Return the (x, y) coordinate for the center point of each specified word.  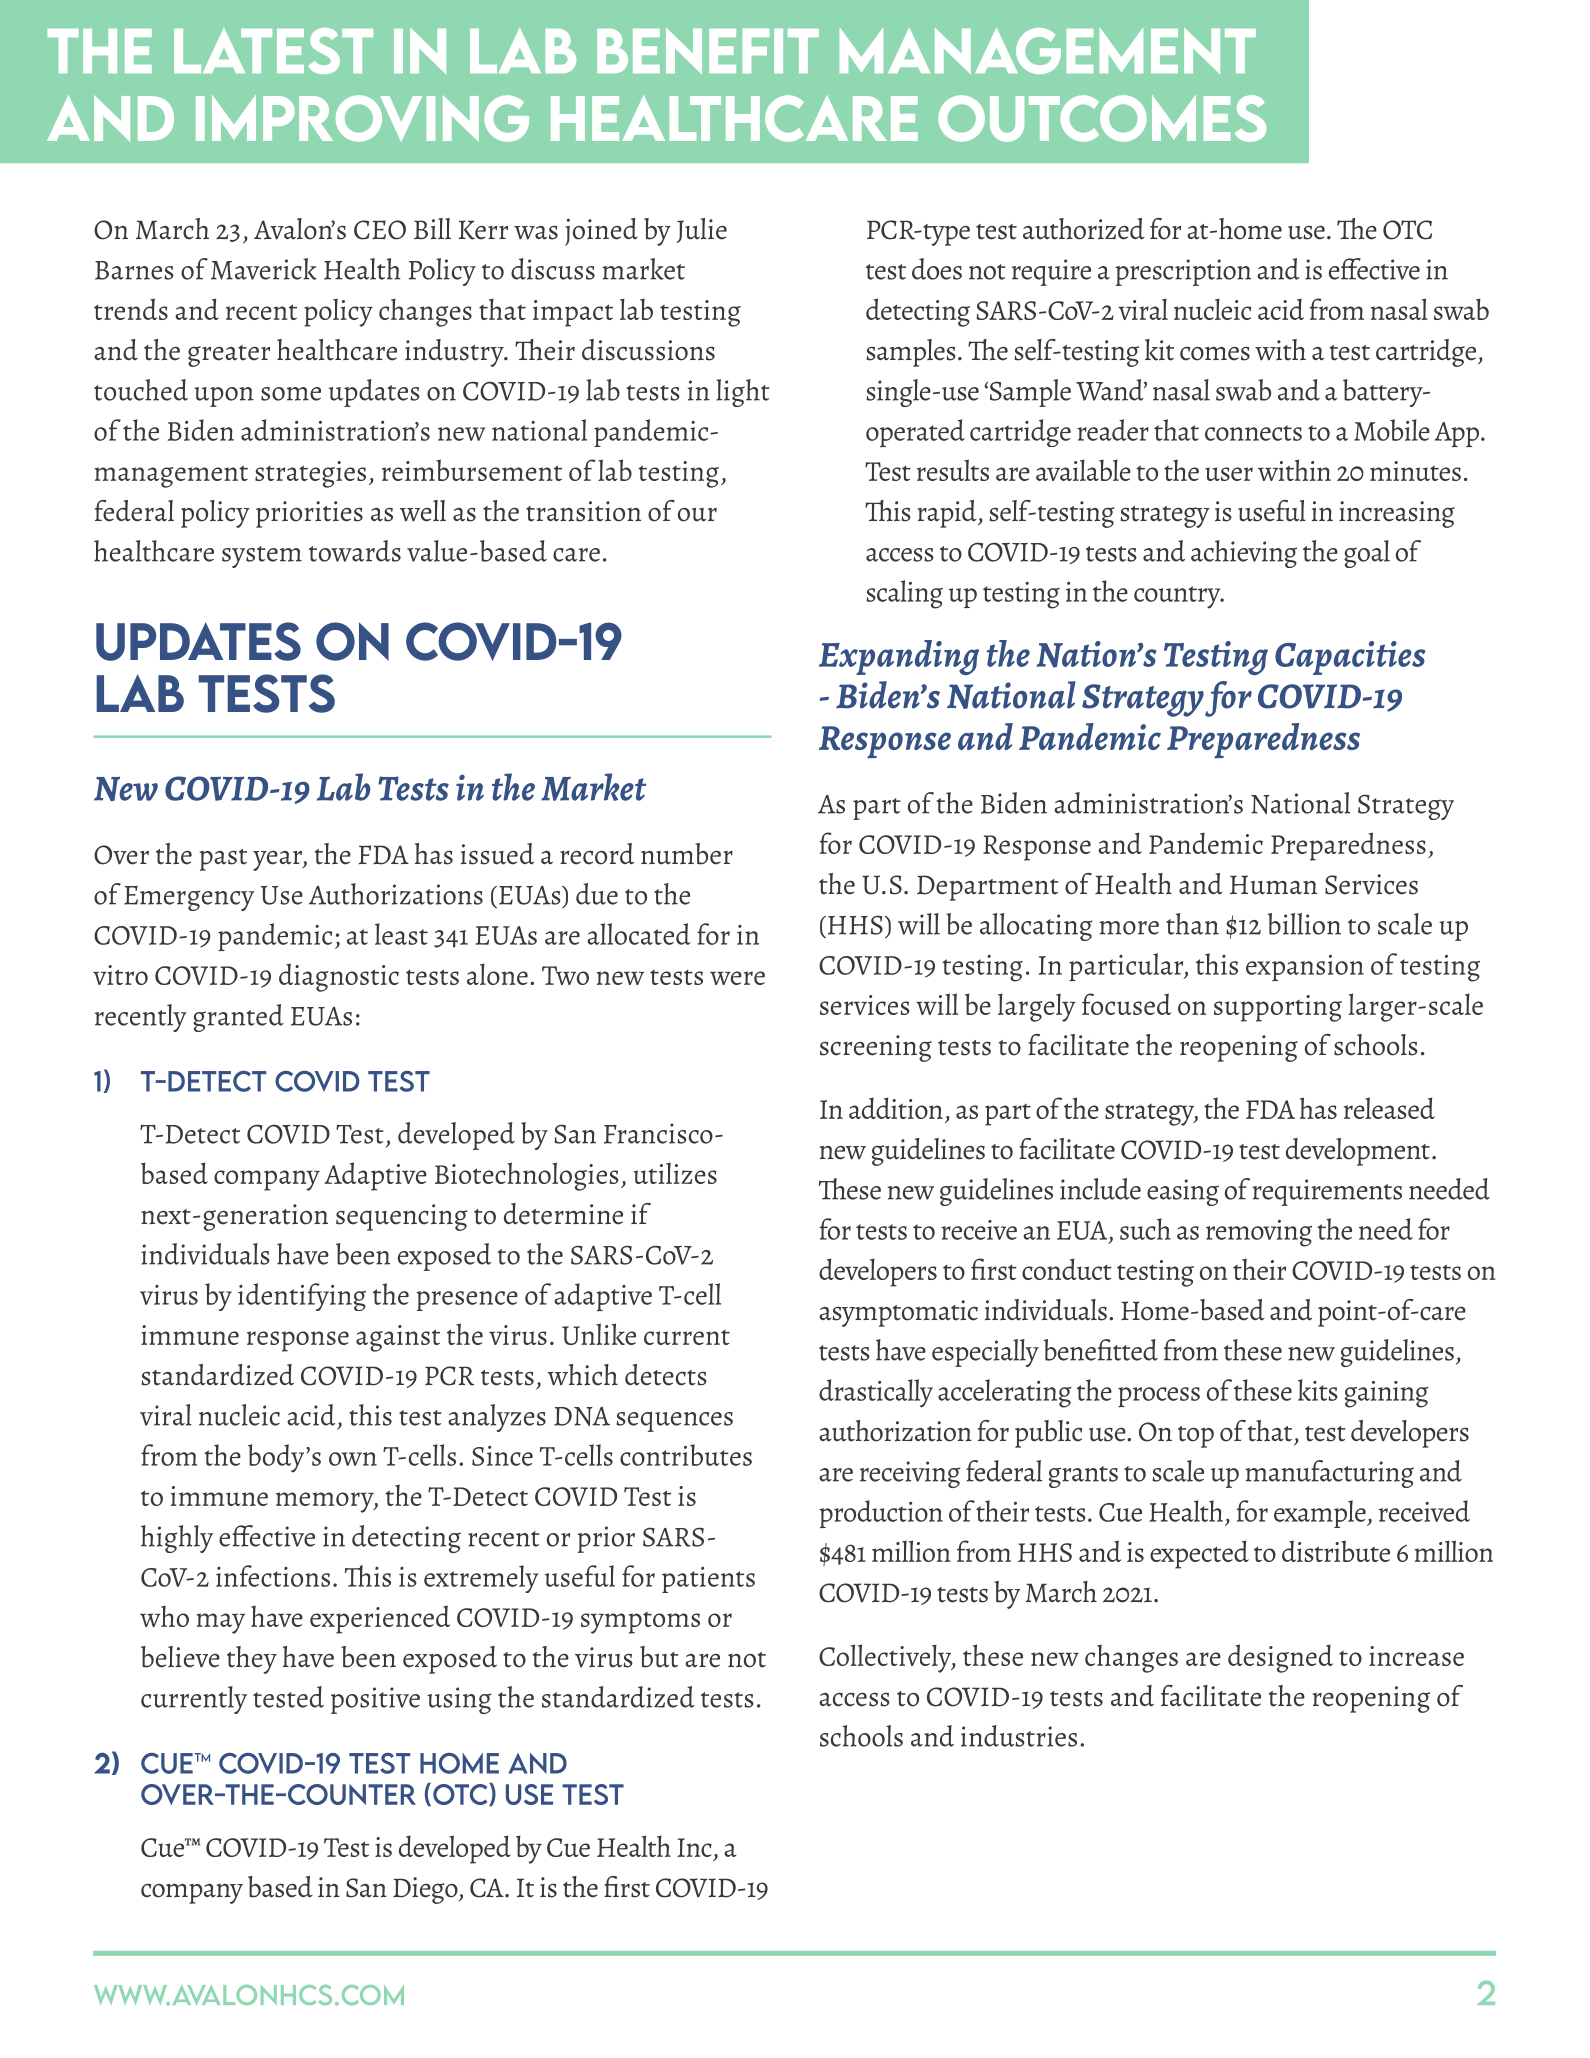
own (353, 1459)
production (881, 1514)
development (1358, 1152)
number (687, 854)
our (697, 515)
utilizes (675, 1173)
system (262, 557)
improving (362, 118)
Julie (702, 230)
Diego (426, 1890)
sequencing (402, 1217)
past (223, 860)
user (1229, 474)
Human (1273, 885)
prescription (1183, 272)
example (1321, 1514)
